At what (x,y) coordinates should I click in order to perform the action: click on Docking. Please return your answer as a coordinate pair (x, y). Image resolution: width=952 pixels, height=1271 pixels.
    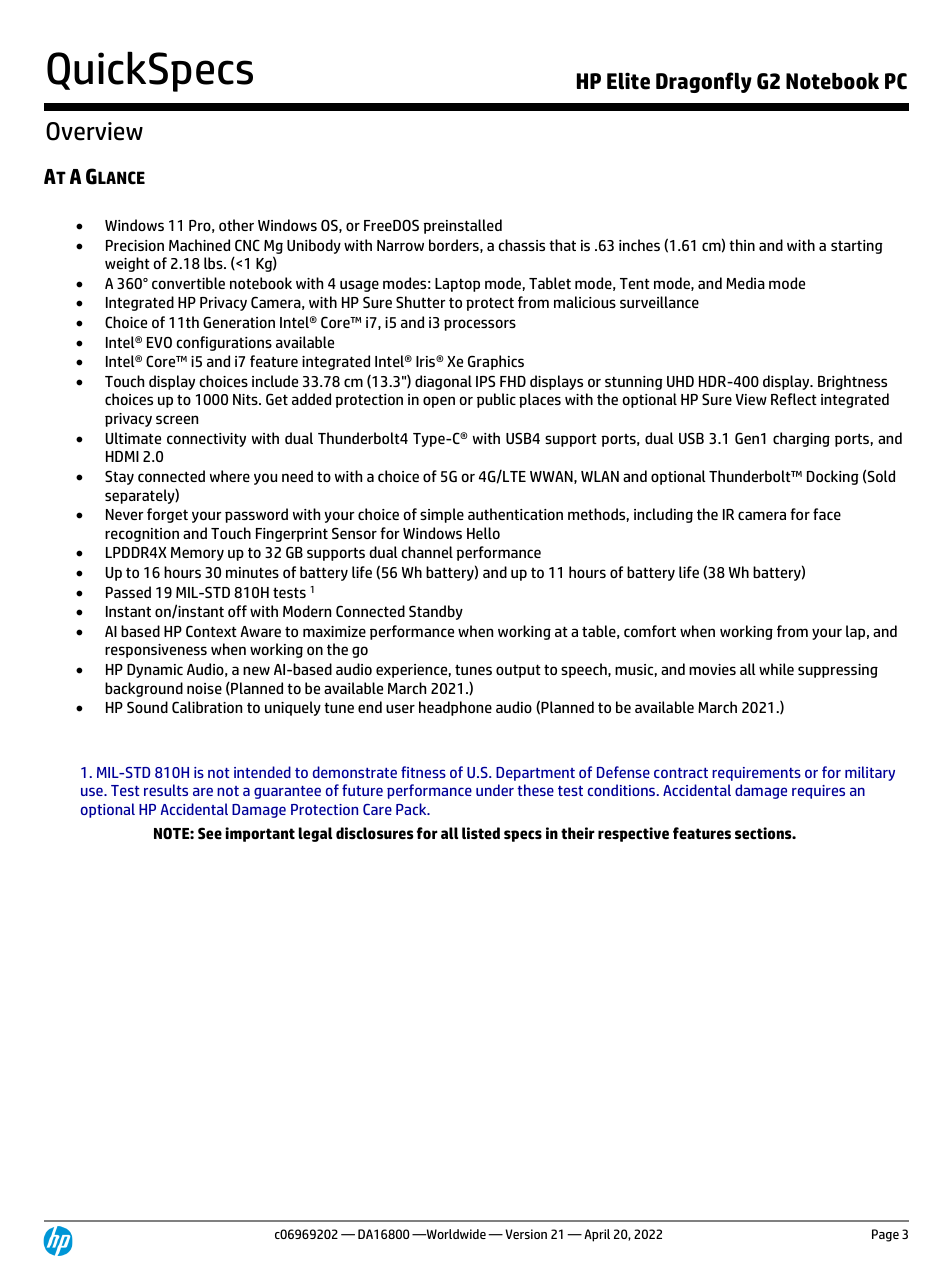
    Looking at the image, I should click on (833, 477).
